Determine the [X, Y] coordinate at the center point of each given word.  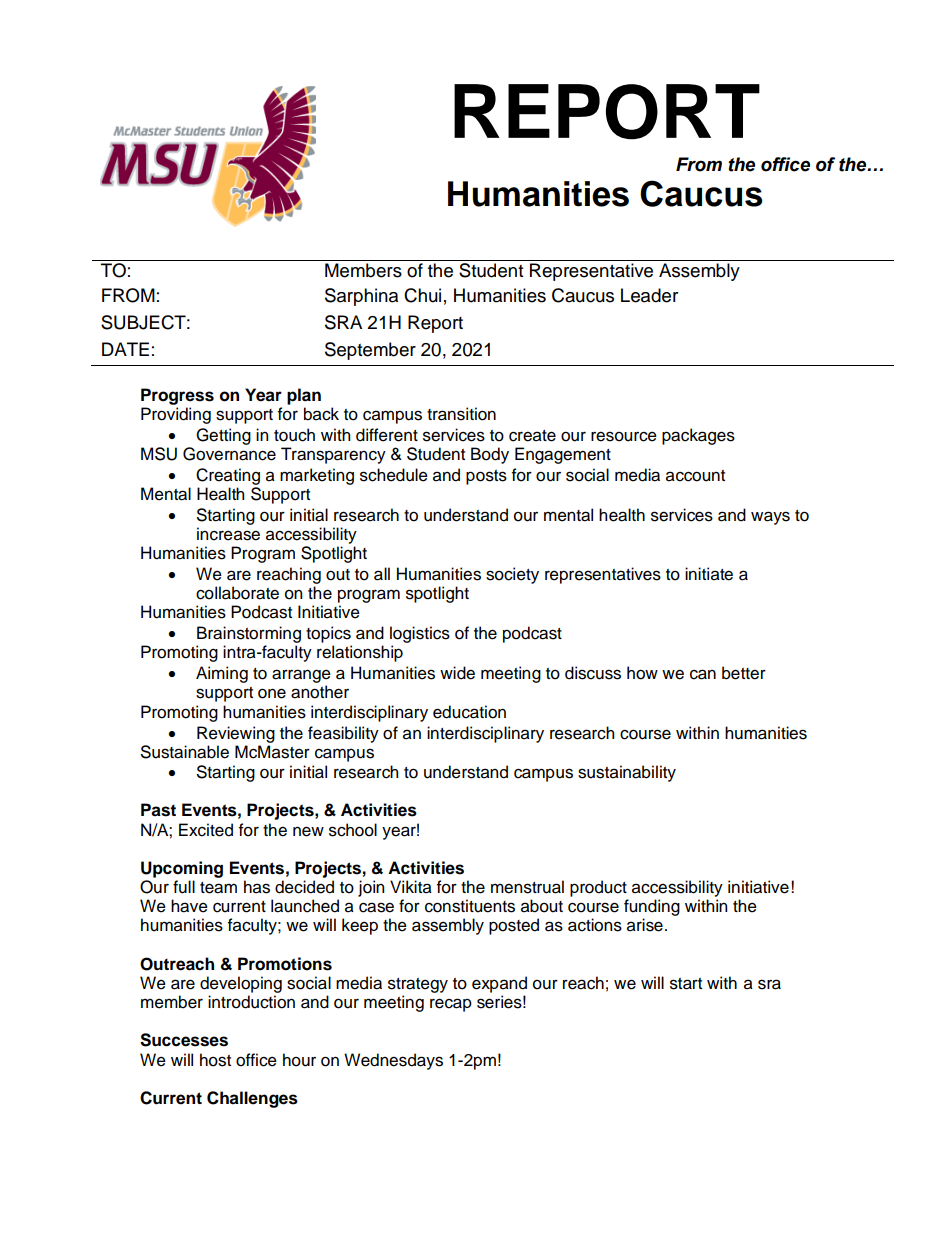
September [370, 351]
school [353, 830]
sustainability [627, 773]
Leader [649, 295]
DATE [125, 349]
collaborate [237, 593]
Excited [206, 830]
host [215, 1060]
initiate [709, 574]
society [512, 575]
